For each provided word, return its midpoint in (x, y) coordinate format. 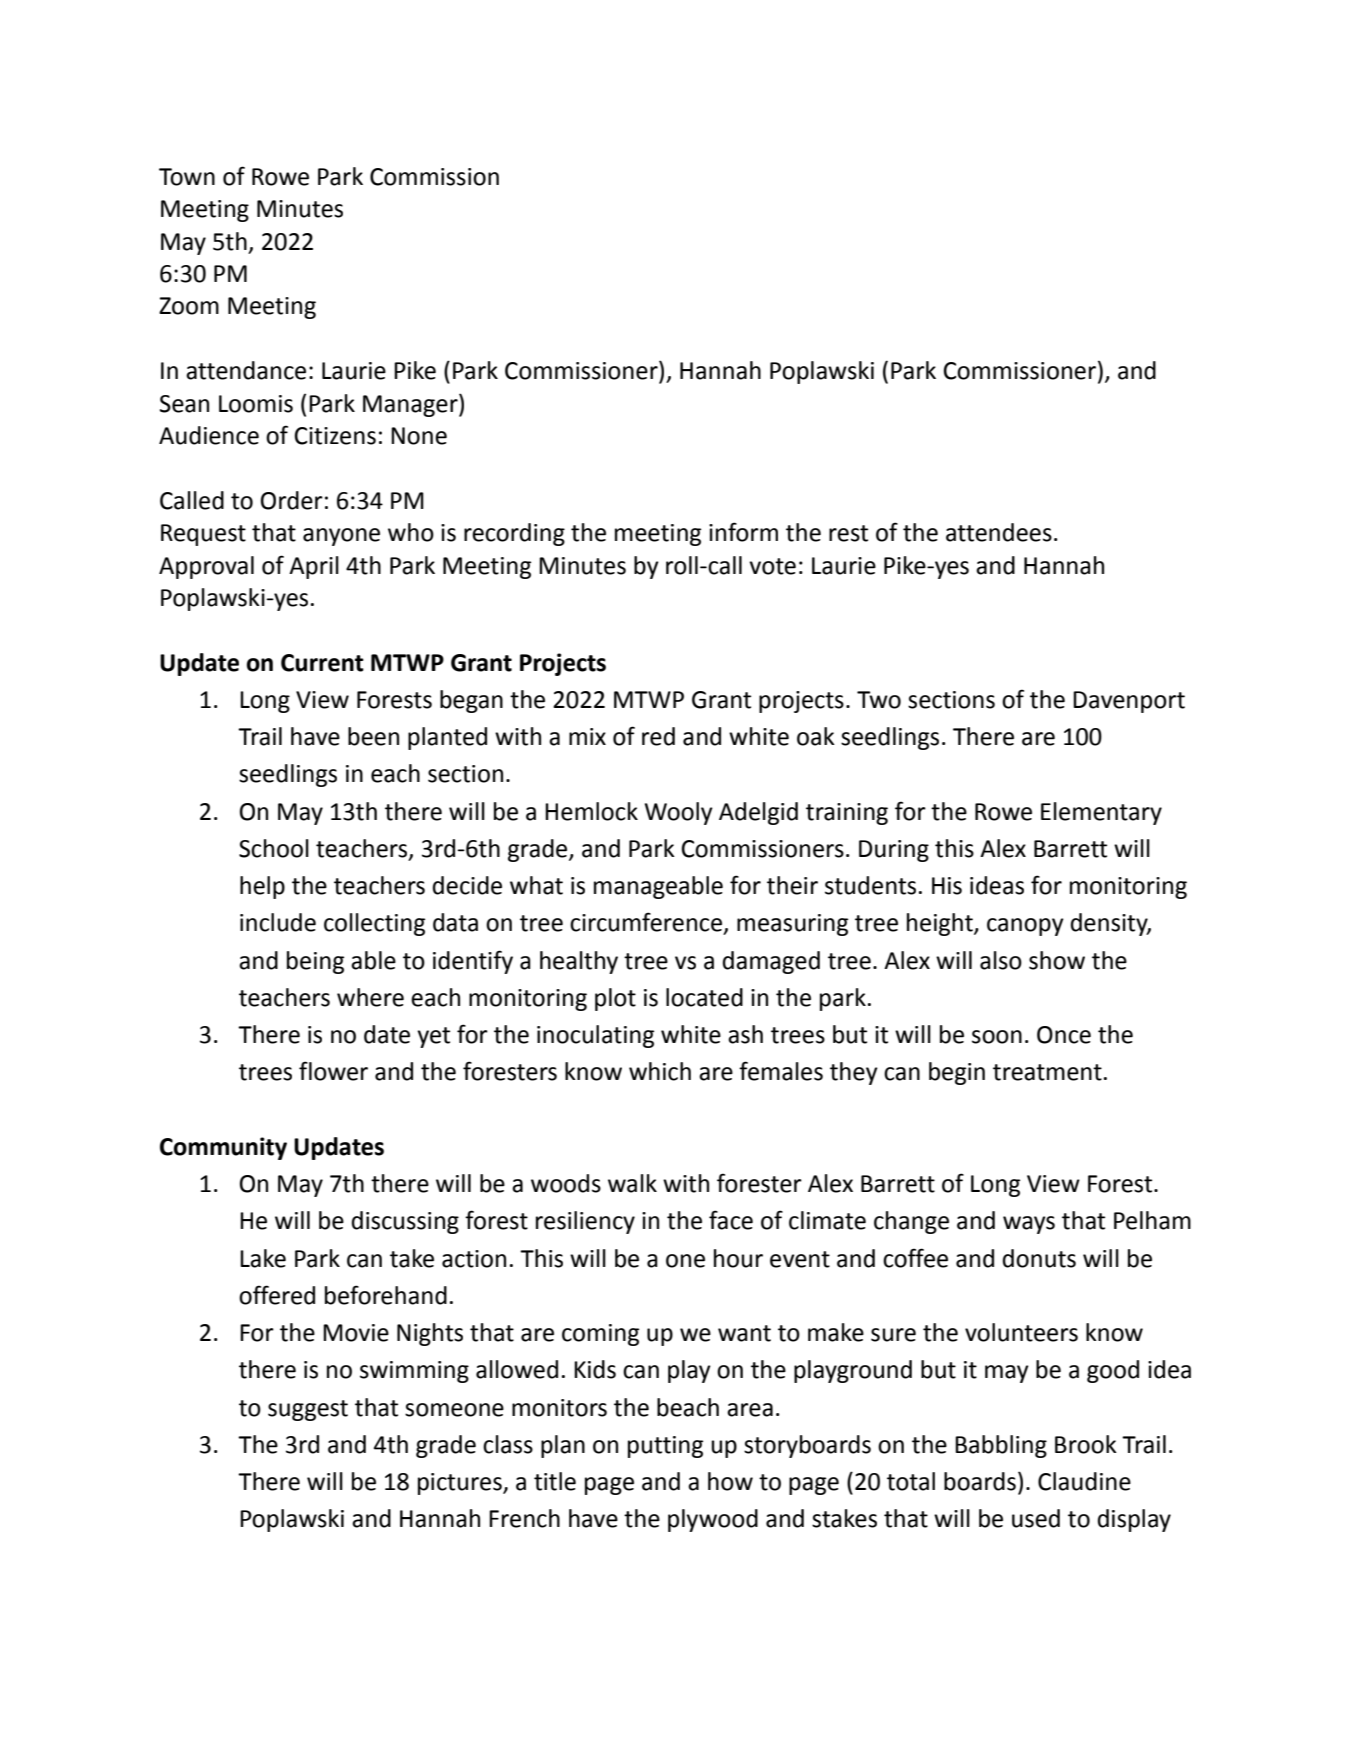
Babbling (1001, 1446)
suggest (308, 1410)
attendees (999, 532)
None (419, 436)
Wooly (679, 813)
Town (187, 177)
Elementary (1101, 813)
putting (665, 1447)
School (274, 848)
